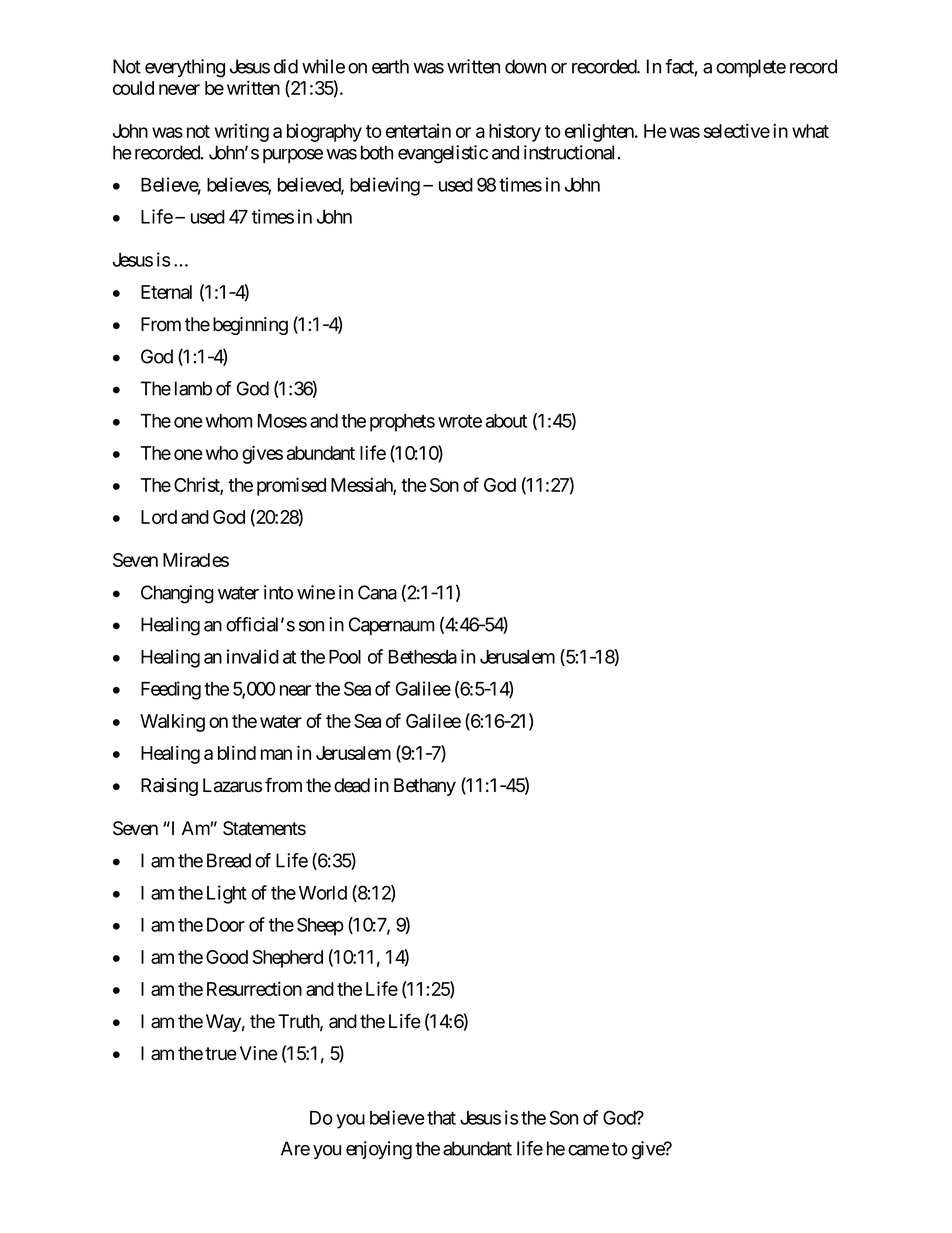 The width and height of the page is (952, 1233). Describe the element at coordinates (221, 1054) in the page. I see `true` at that location.
